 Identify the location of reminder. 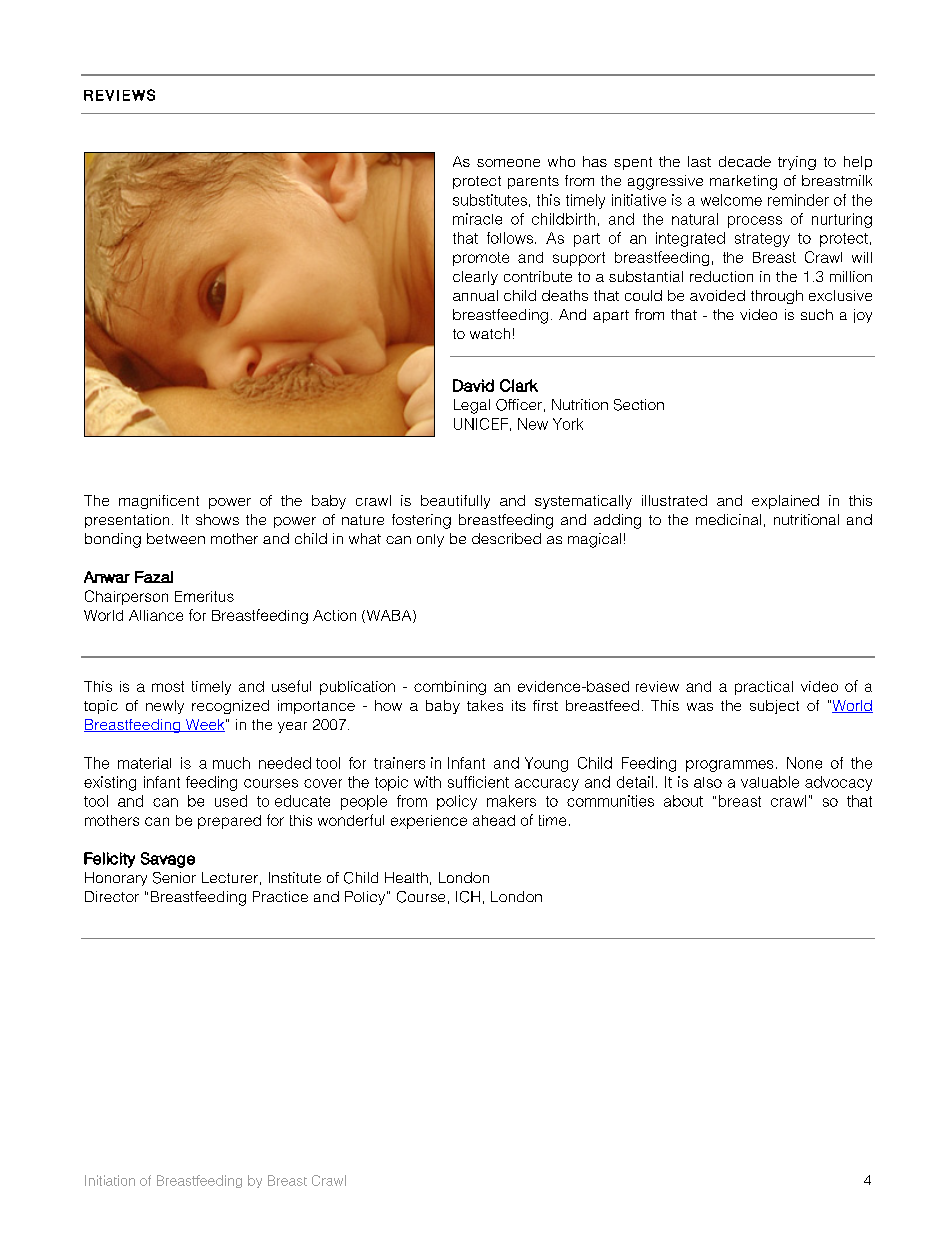
(798, 200).
